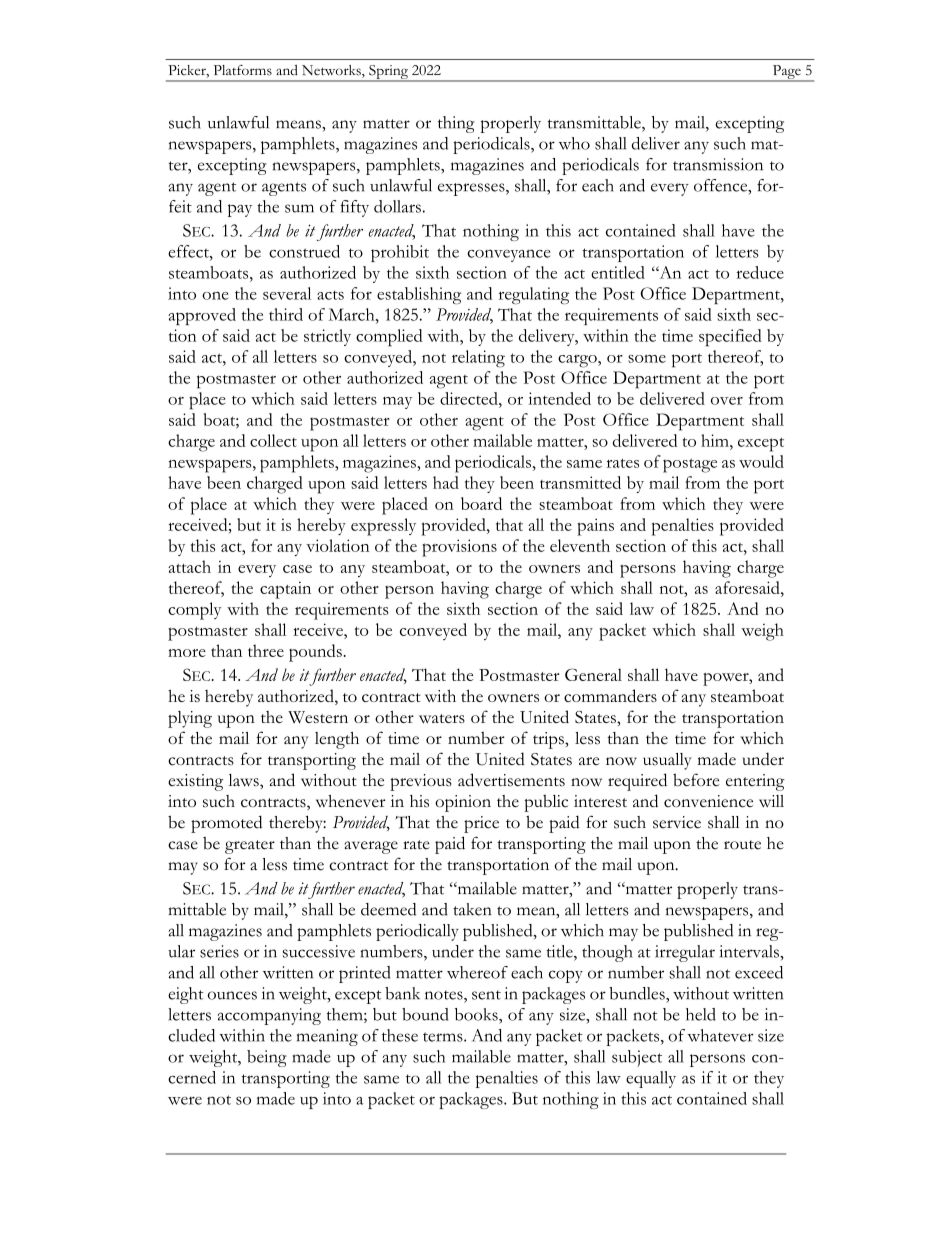  I want to click on attach, so click(189, 566).
